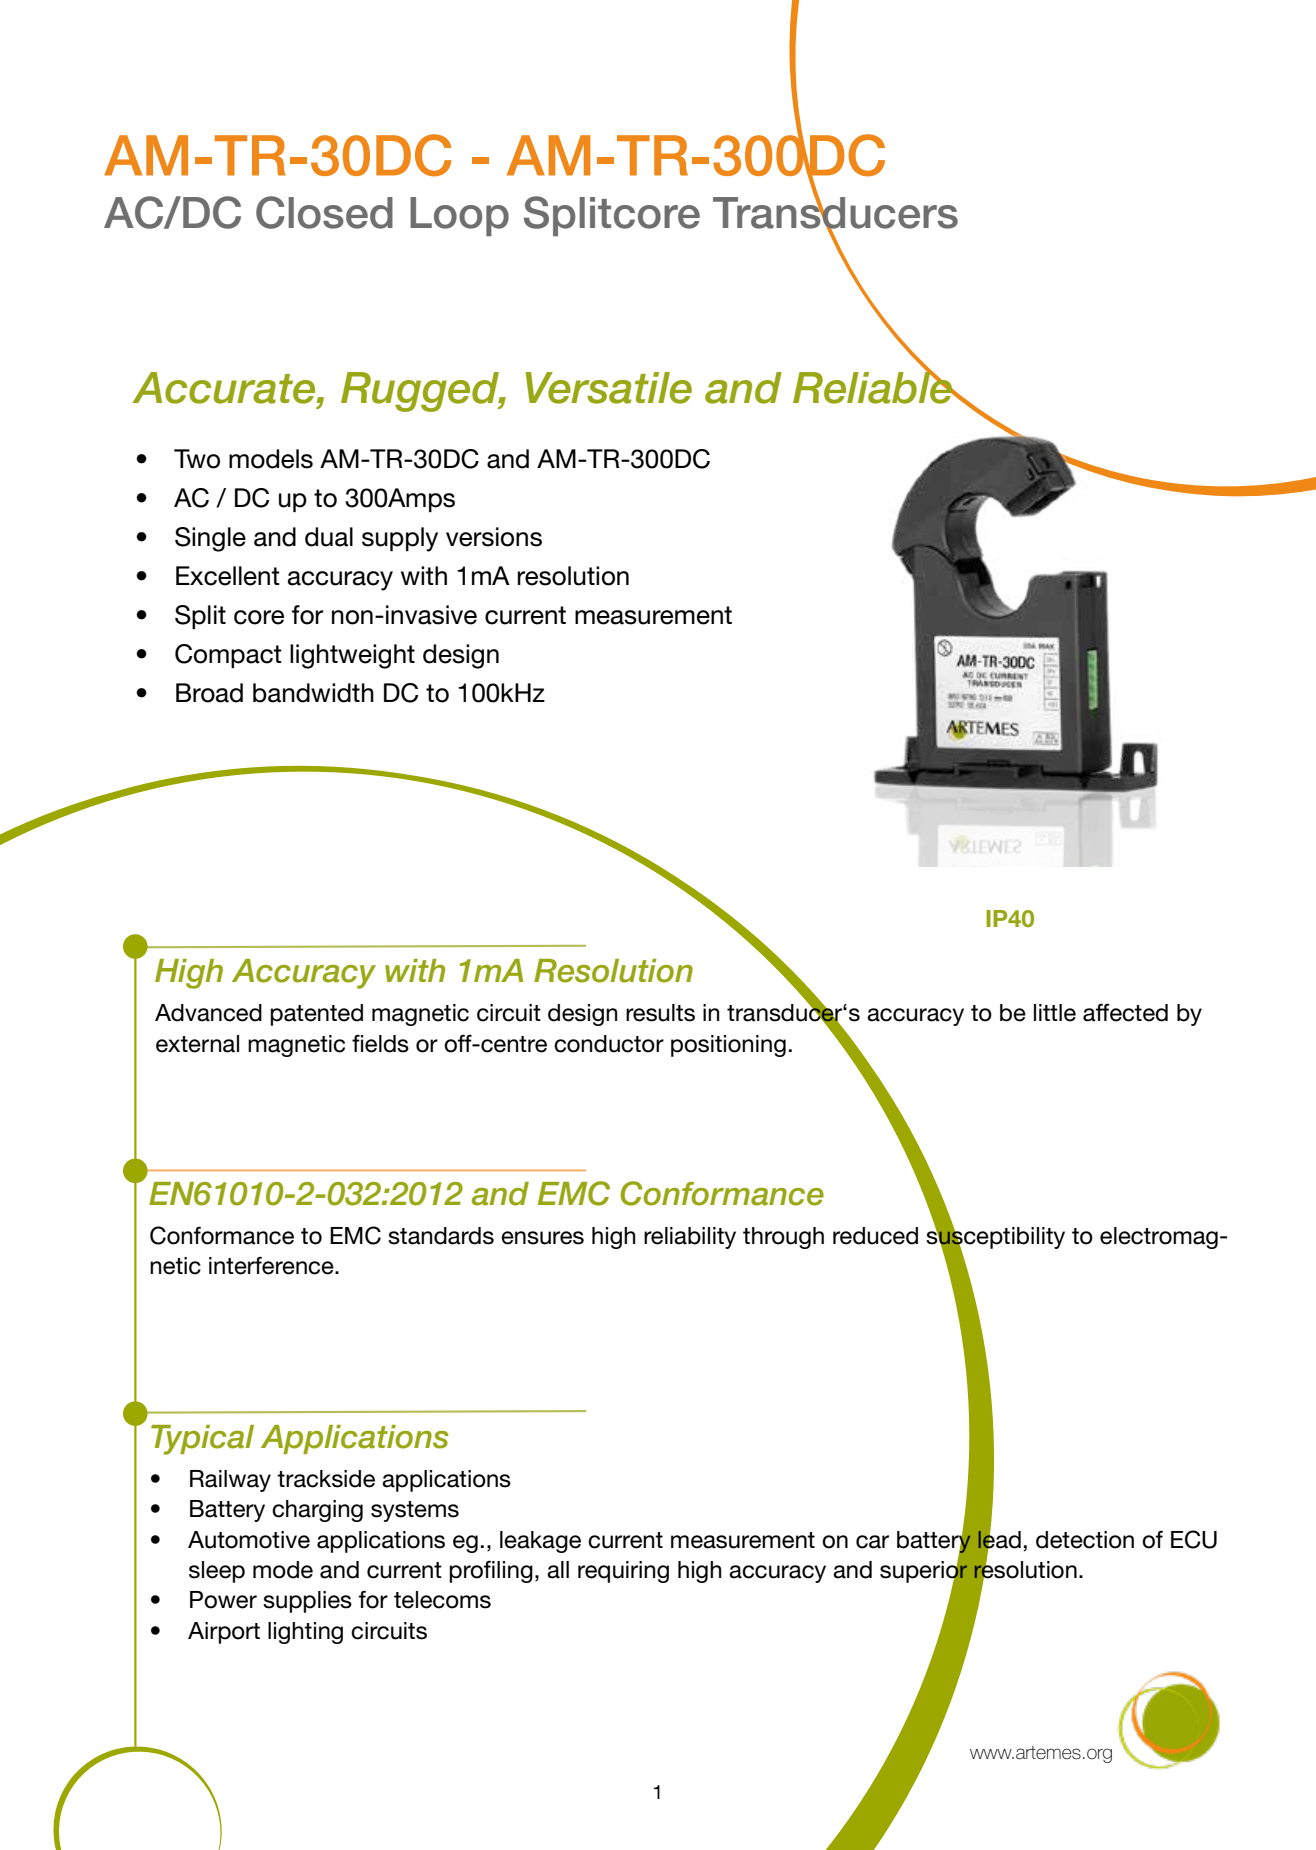 The width and height of the screenshot is (1316, 1850). I want to click on Versatile, so click(608, 388).
